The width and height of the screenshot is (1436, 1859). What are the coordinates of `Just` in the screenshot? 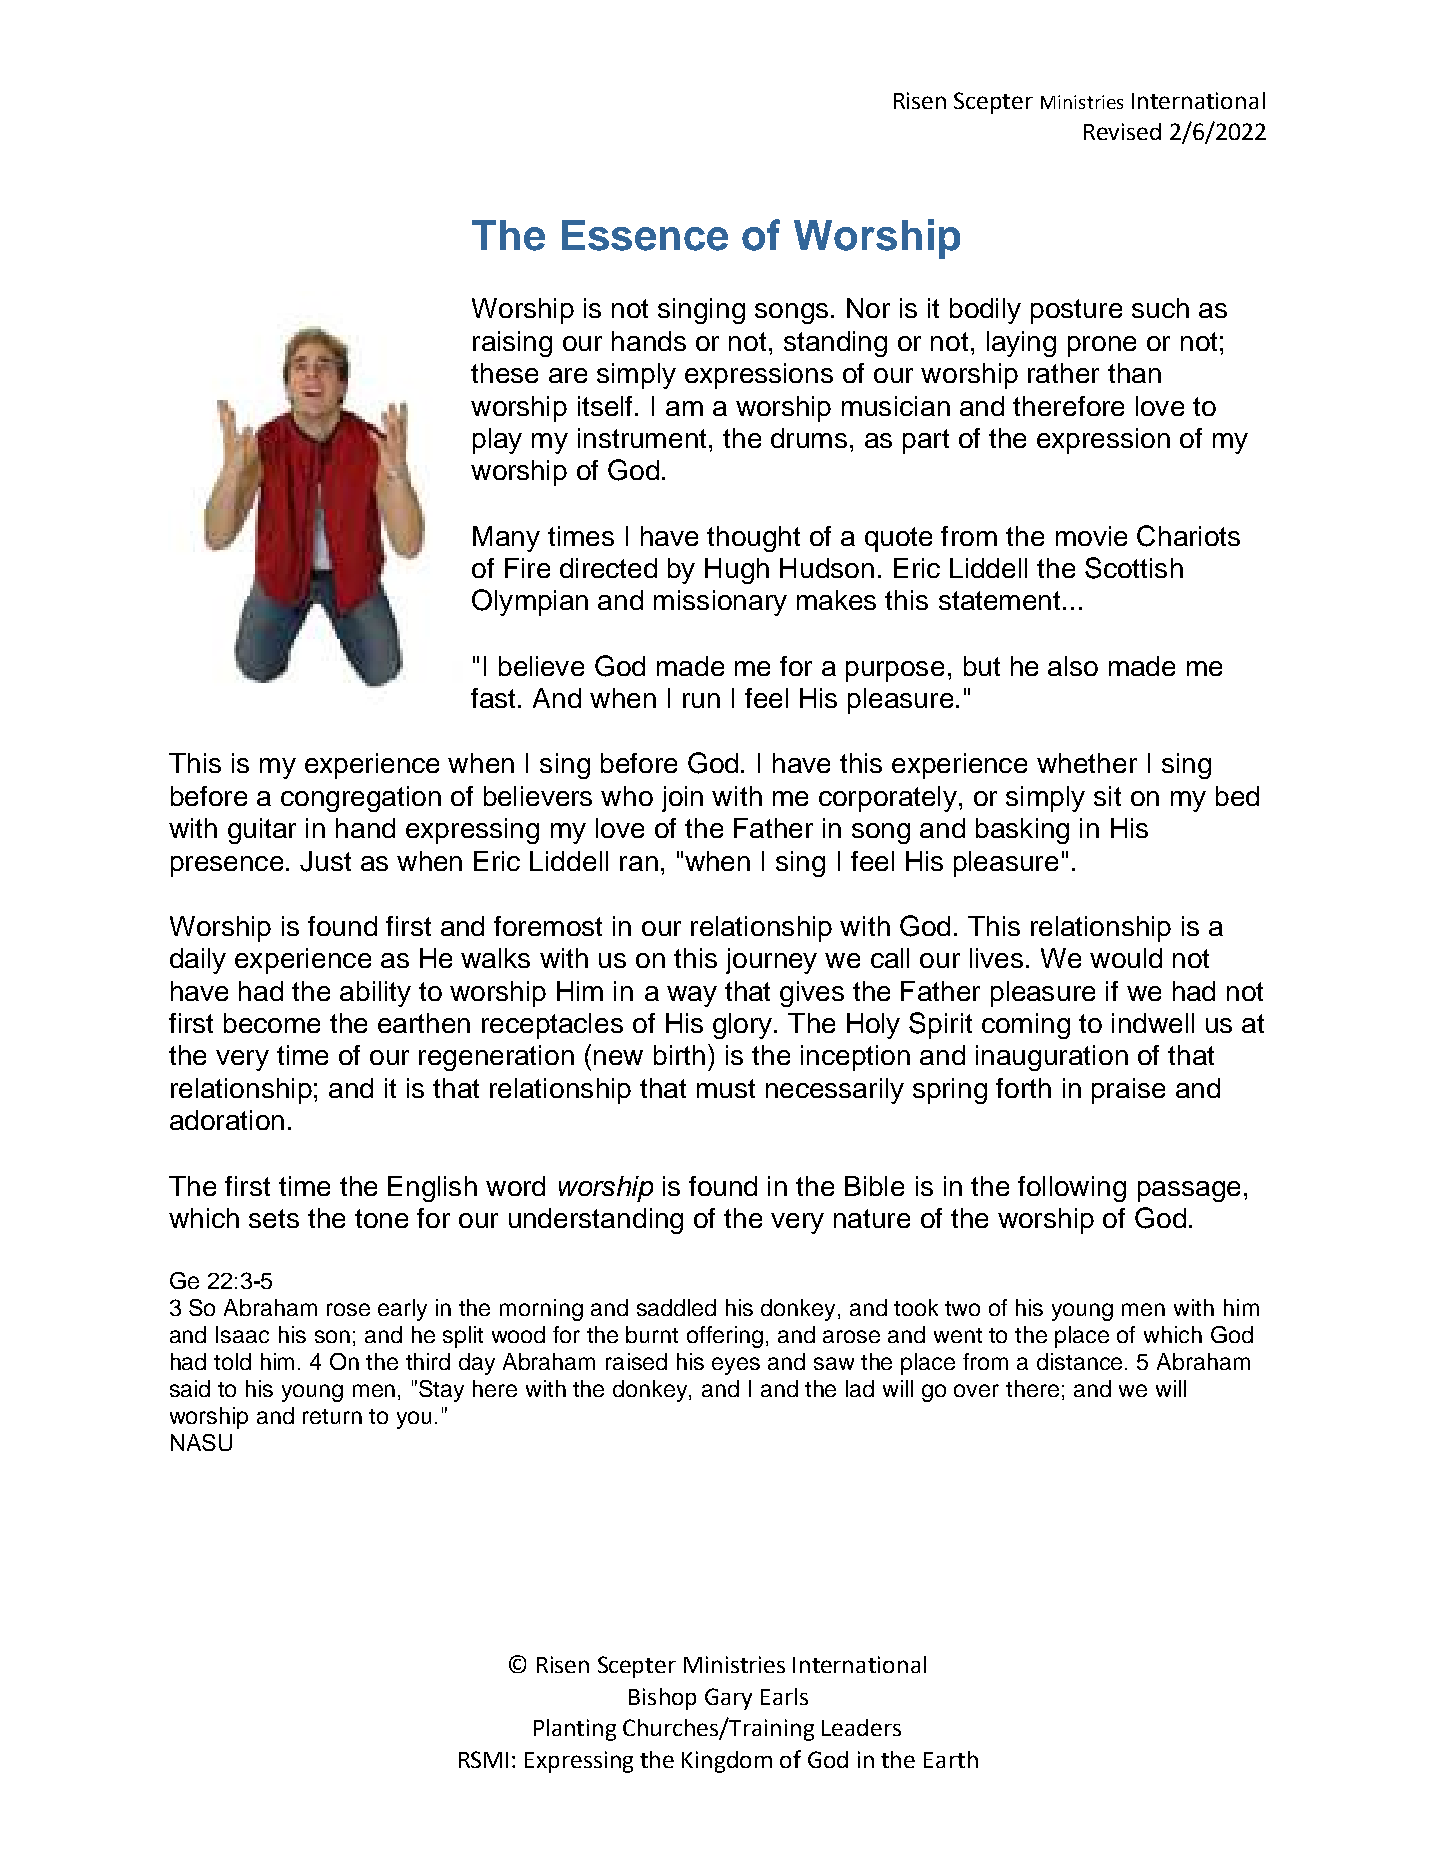 It's located at (325, 861).
